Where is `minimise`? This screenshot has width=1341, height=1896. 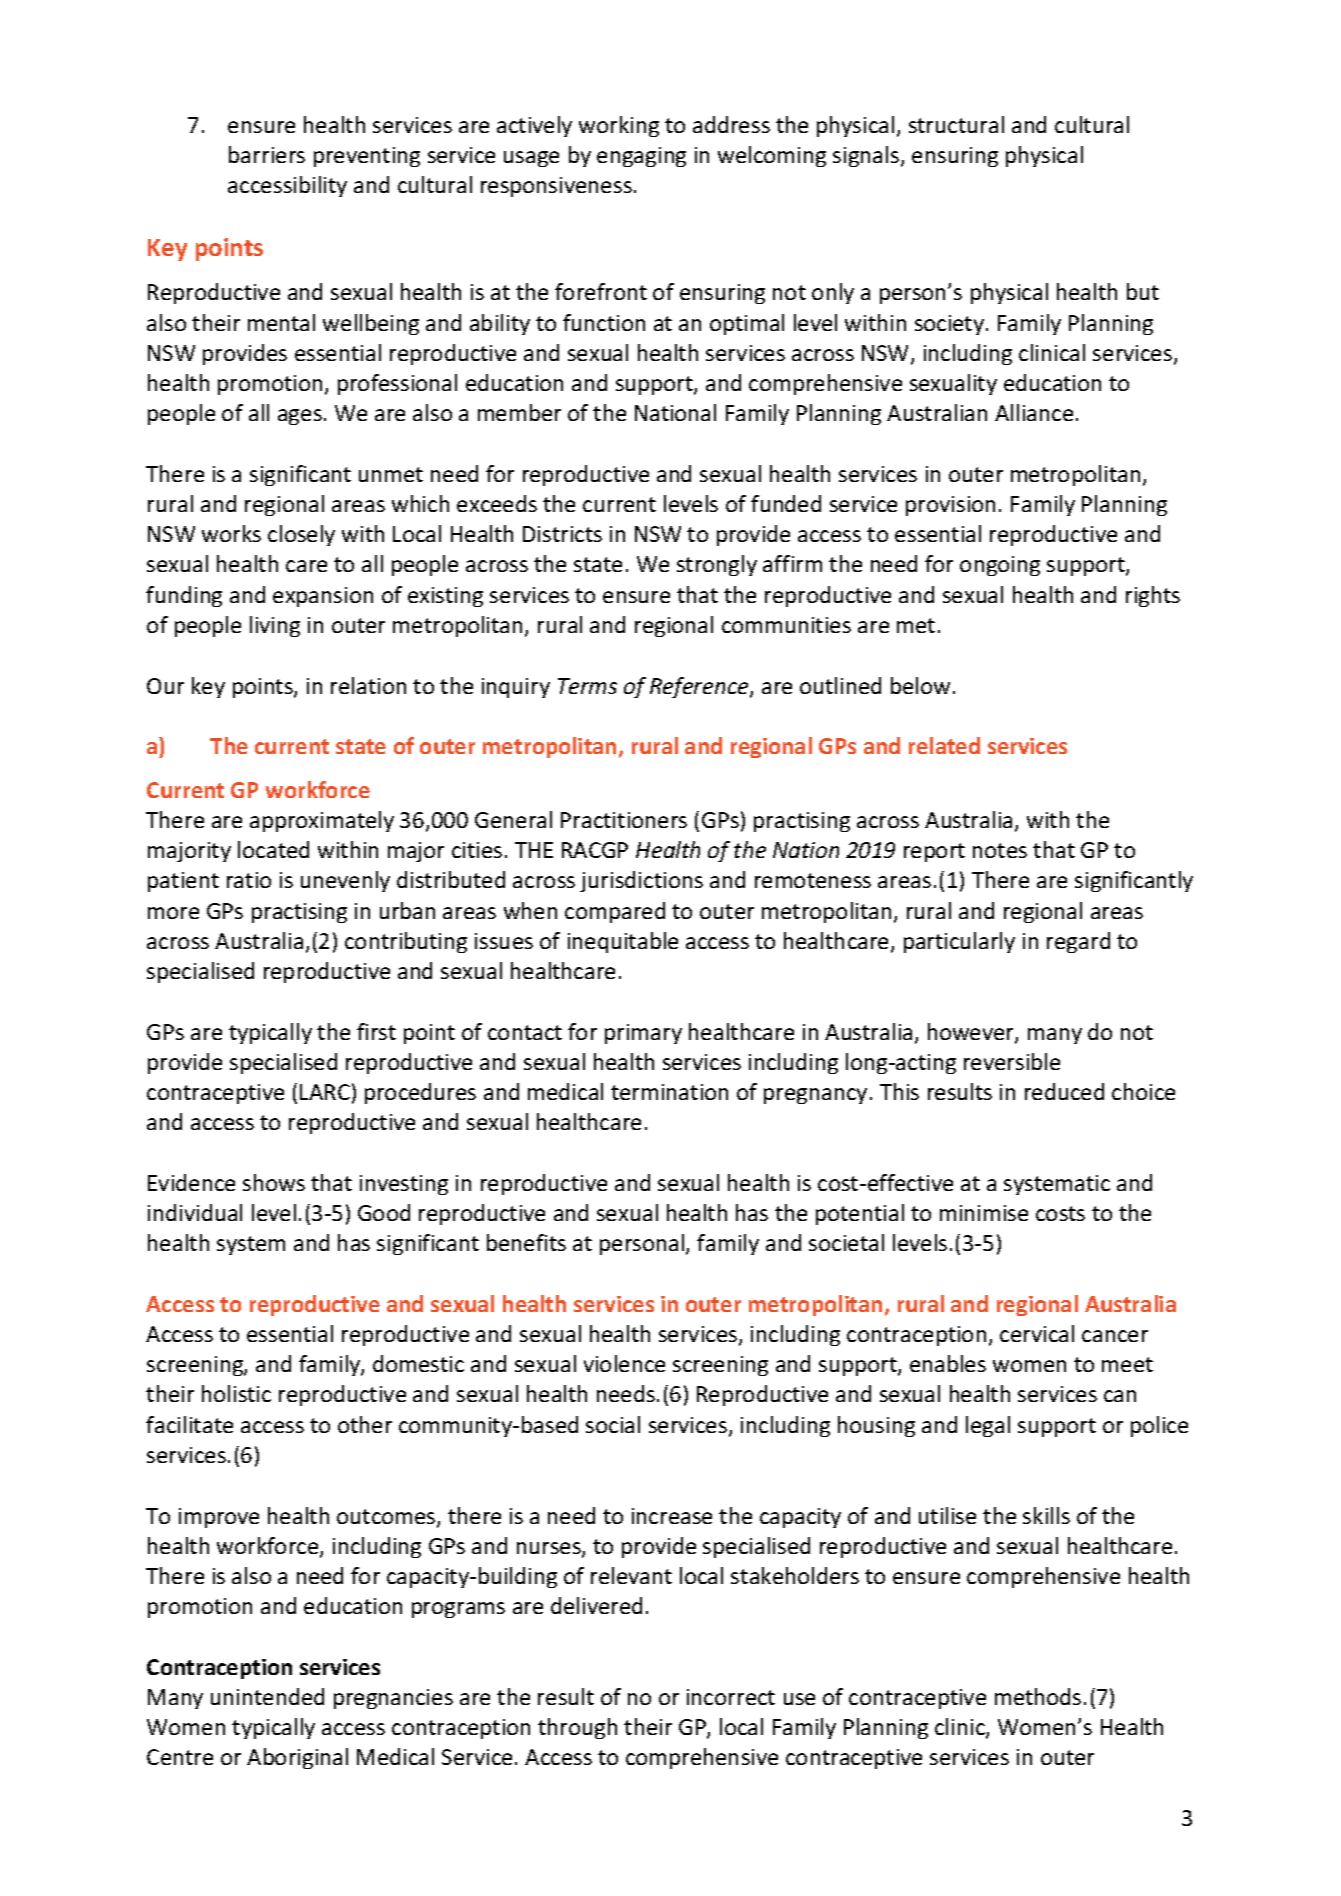
minimise is located at coordinates (984, 1213).
